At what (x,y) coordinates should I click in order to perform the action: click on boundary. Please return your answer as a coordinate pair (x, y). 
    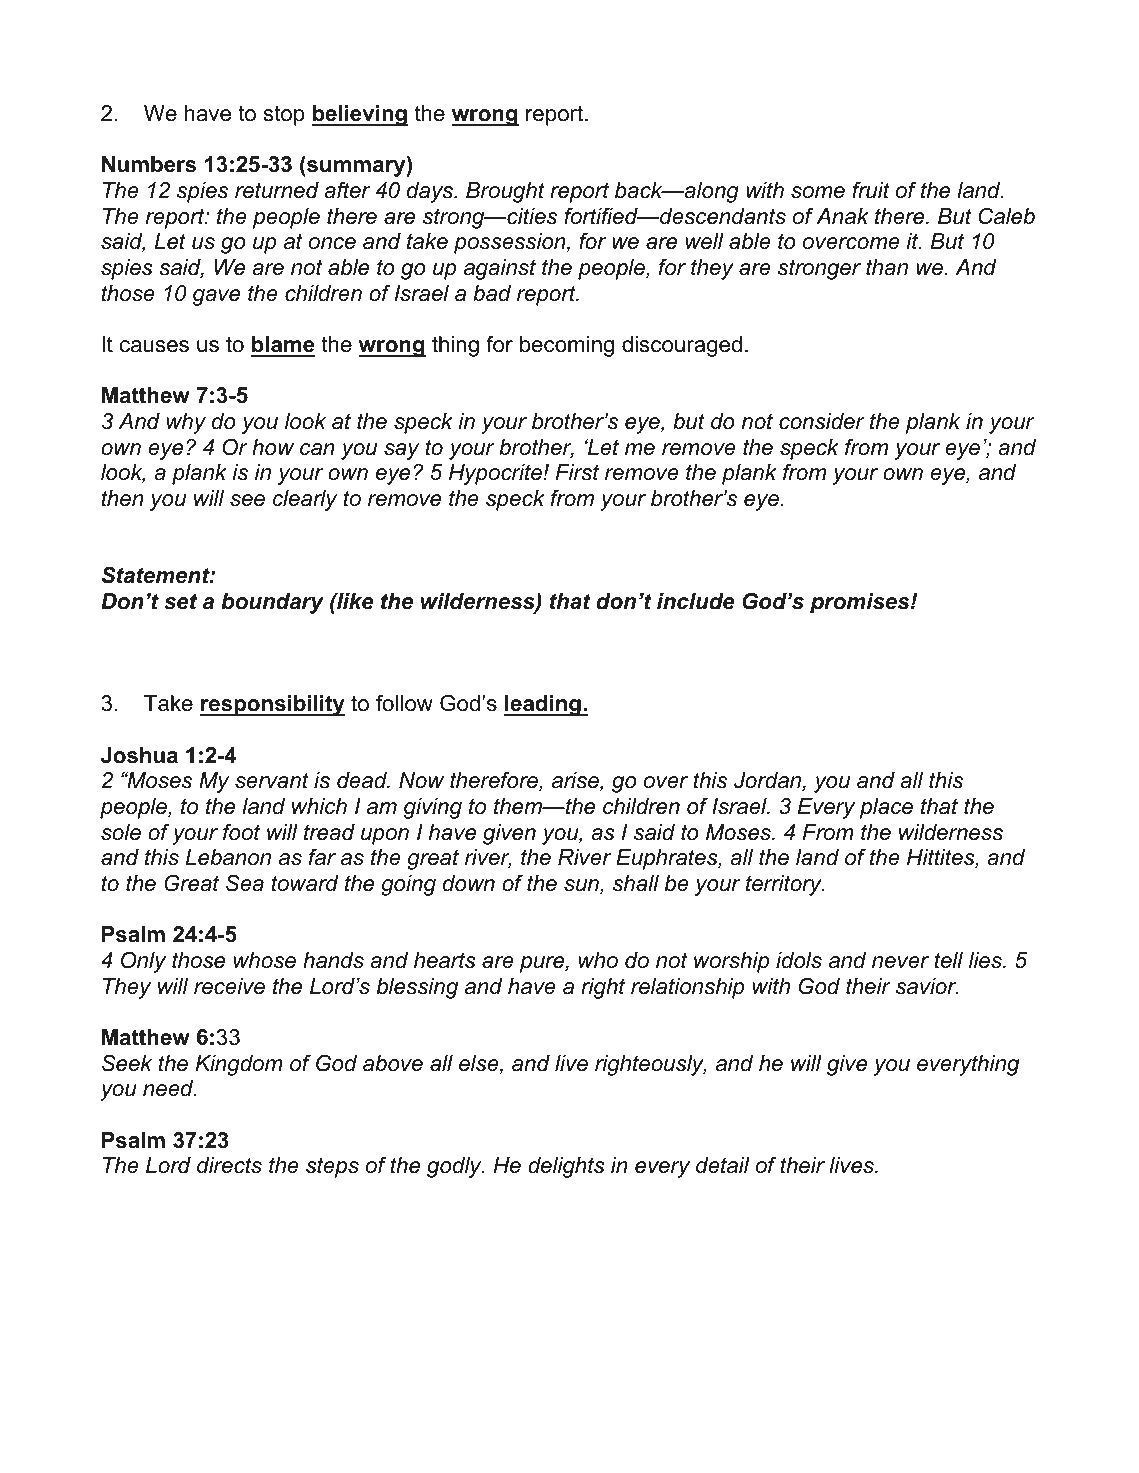
    Looking at the image, I should click on (272, 603).
